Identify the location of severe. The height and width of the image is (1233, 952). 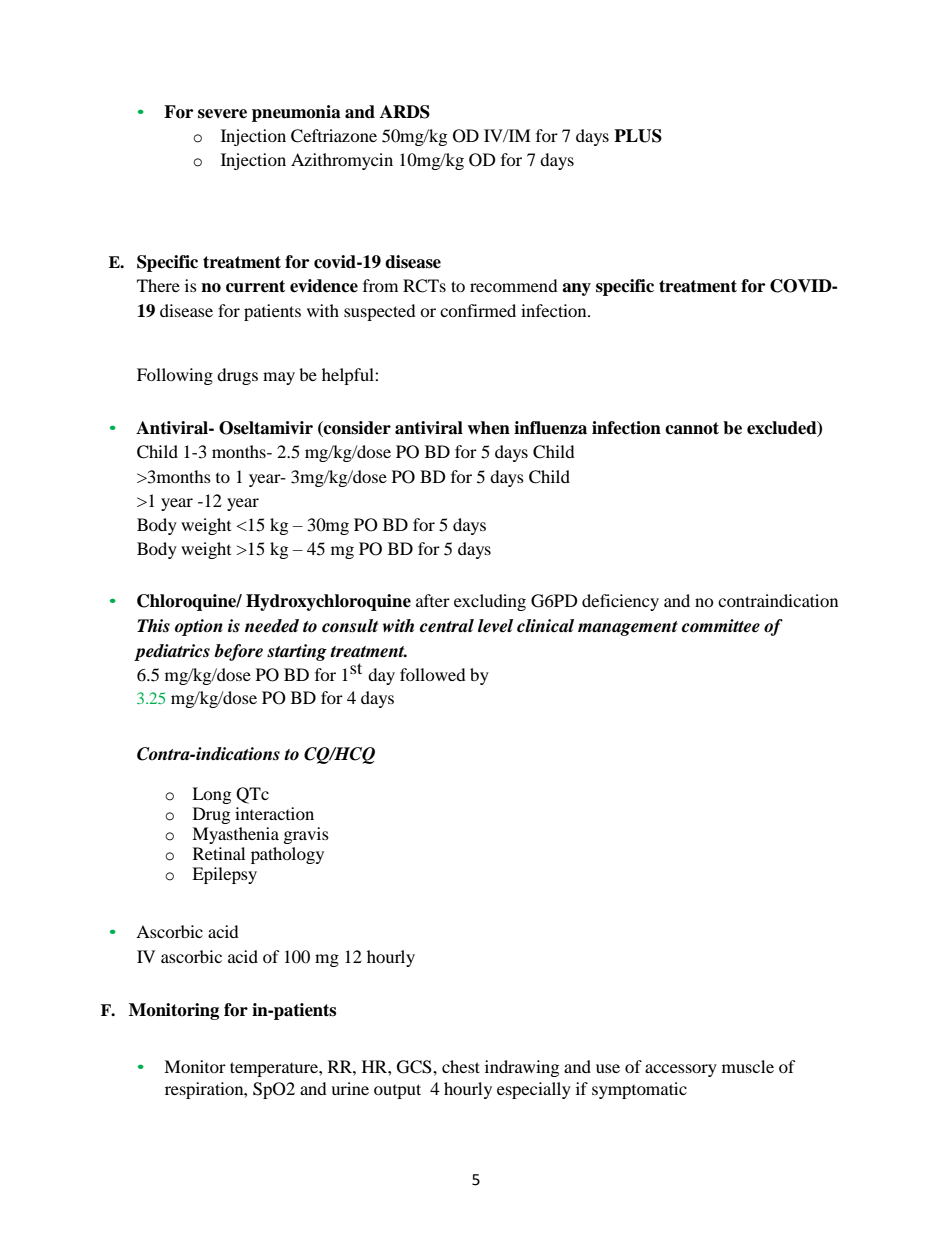
(222, 114).
